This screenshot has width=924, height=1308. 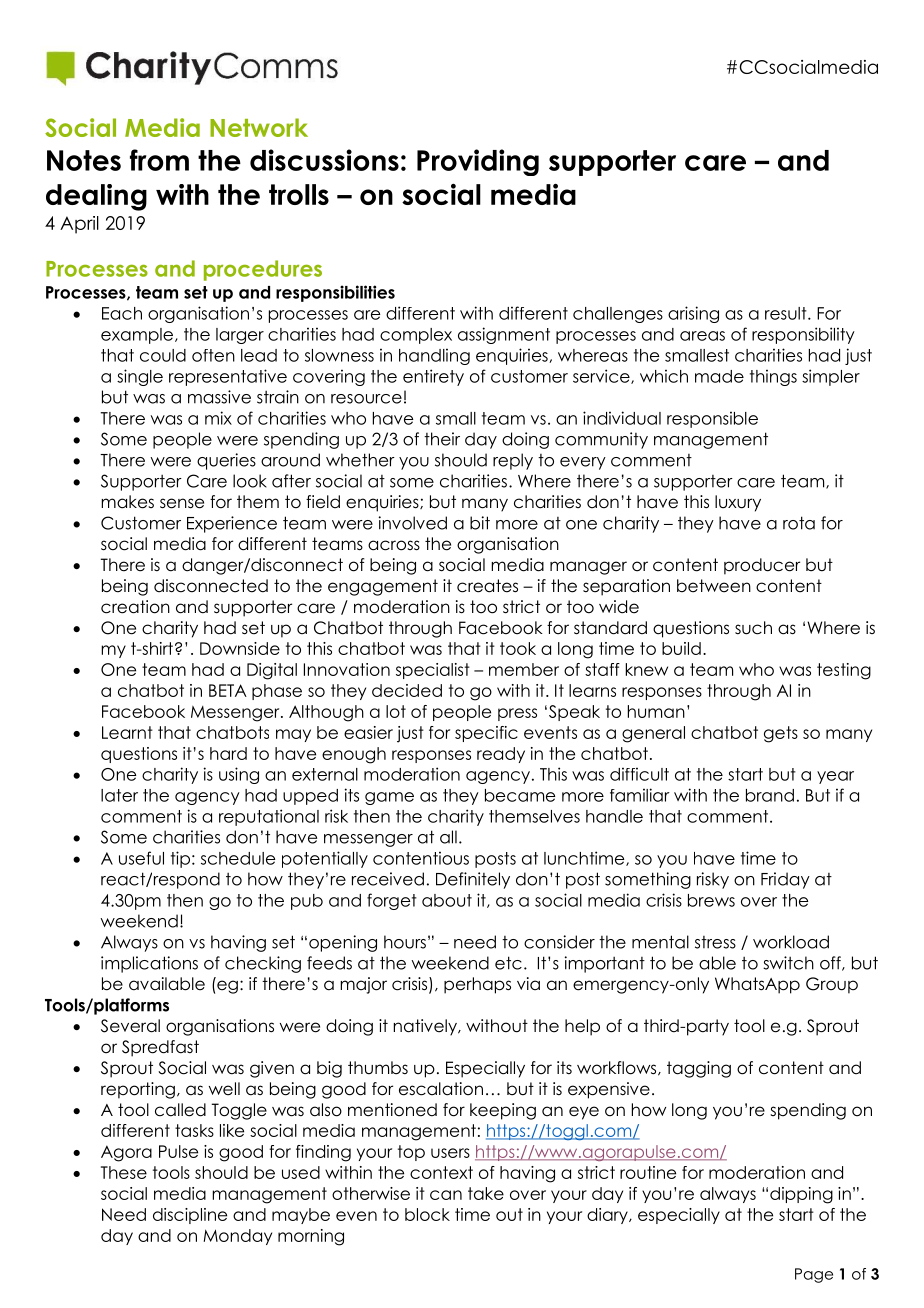 What do you see at coordinates (149, 964) in the screenshot?
I see `implications` at bounding box center [149, 964].
